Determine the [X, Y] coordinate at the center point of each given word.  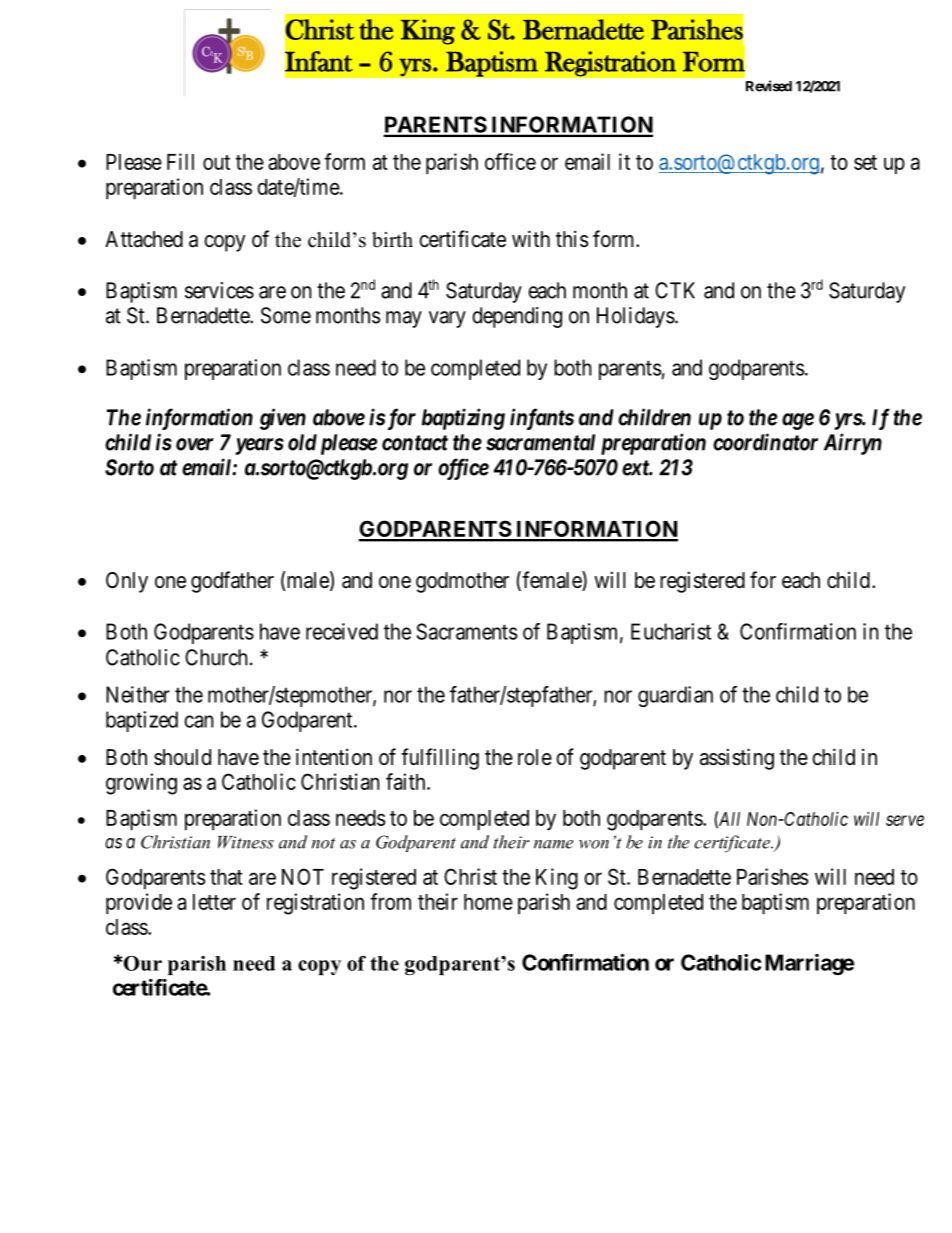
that [226, 877]
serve [905, 820]
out [216, 162]
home [488, 902]
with [531, 238]
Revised [769, 86]
